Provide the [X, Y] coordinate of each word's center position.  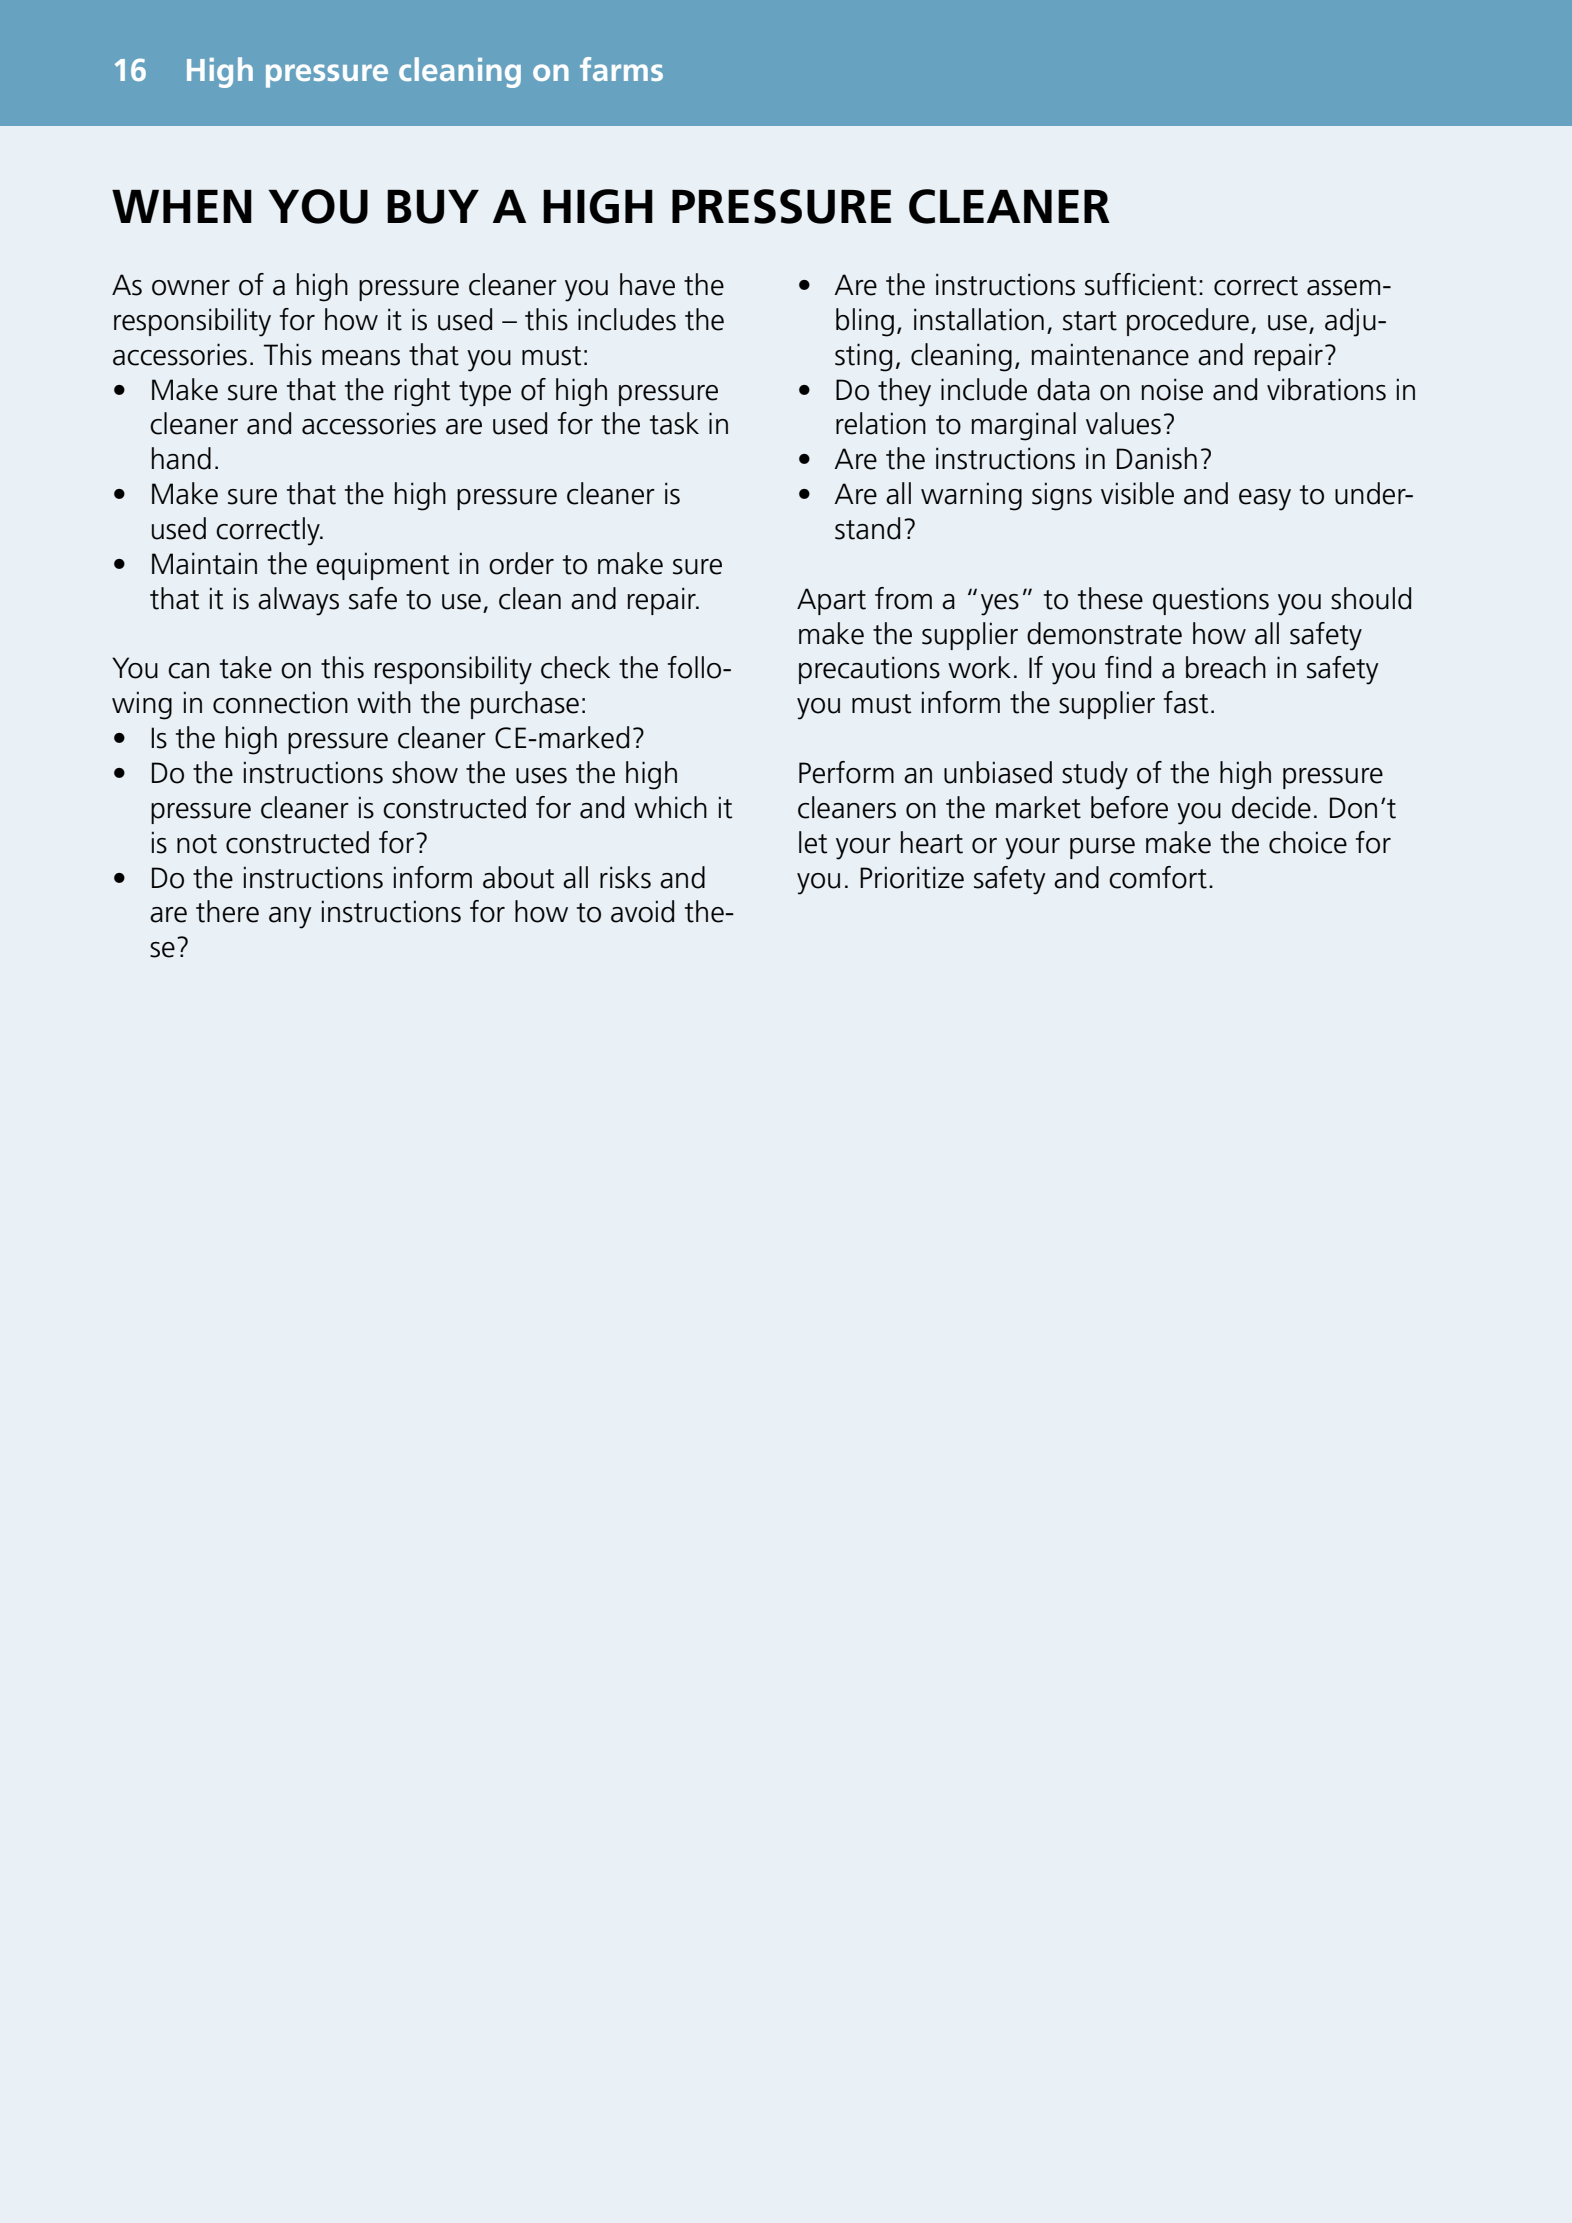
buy [433, 207]
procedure [1188, 322]
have [647, 284]
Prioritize [912, 877]
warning [971, 496]
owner [191, 288]
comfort [1158, 877]
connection [280, 702]
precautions [869, 670]
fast [1186, 702]
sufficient [1141, 284]
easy [1265, 500]
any [290, 918]
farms [621, 69]
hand [181, 458]
